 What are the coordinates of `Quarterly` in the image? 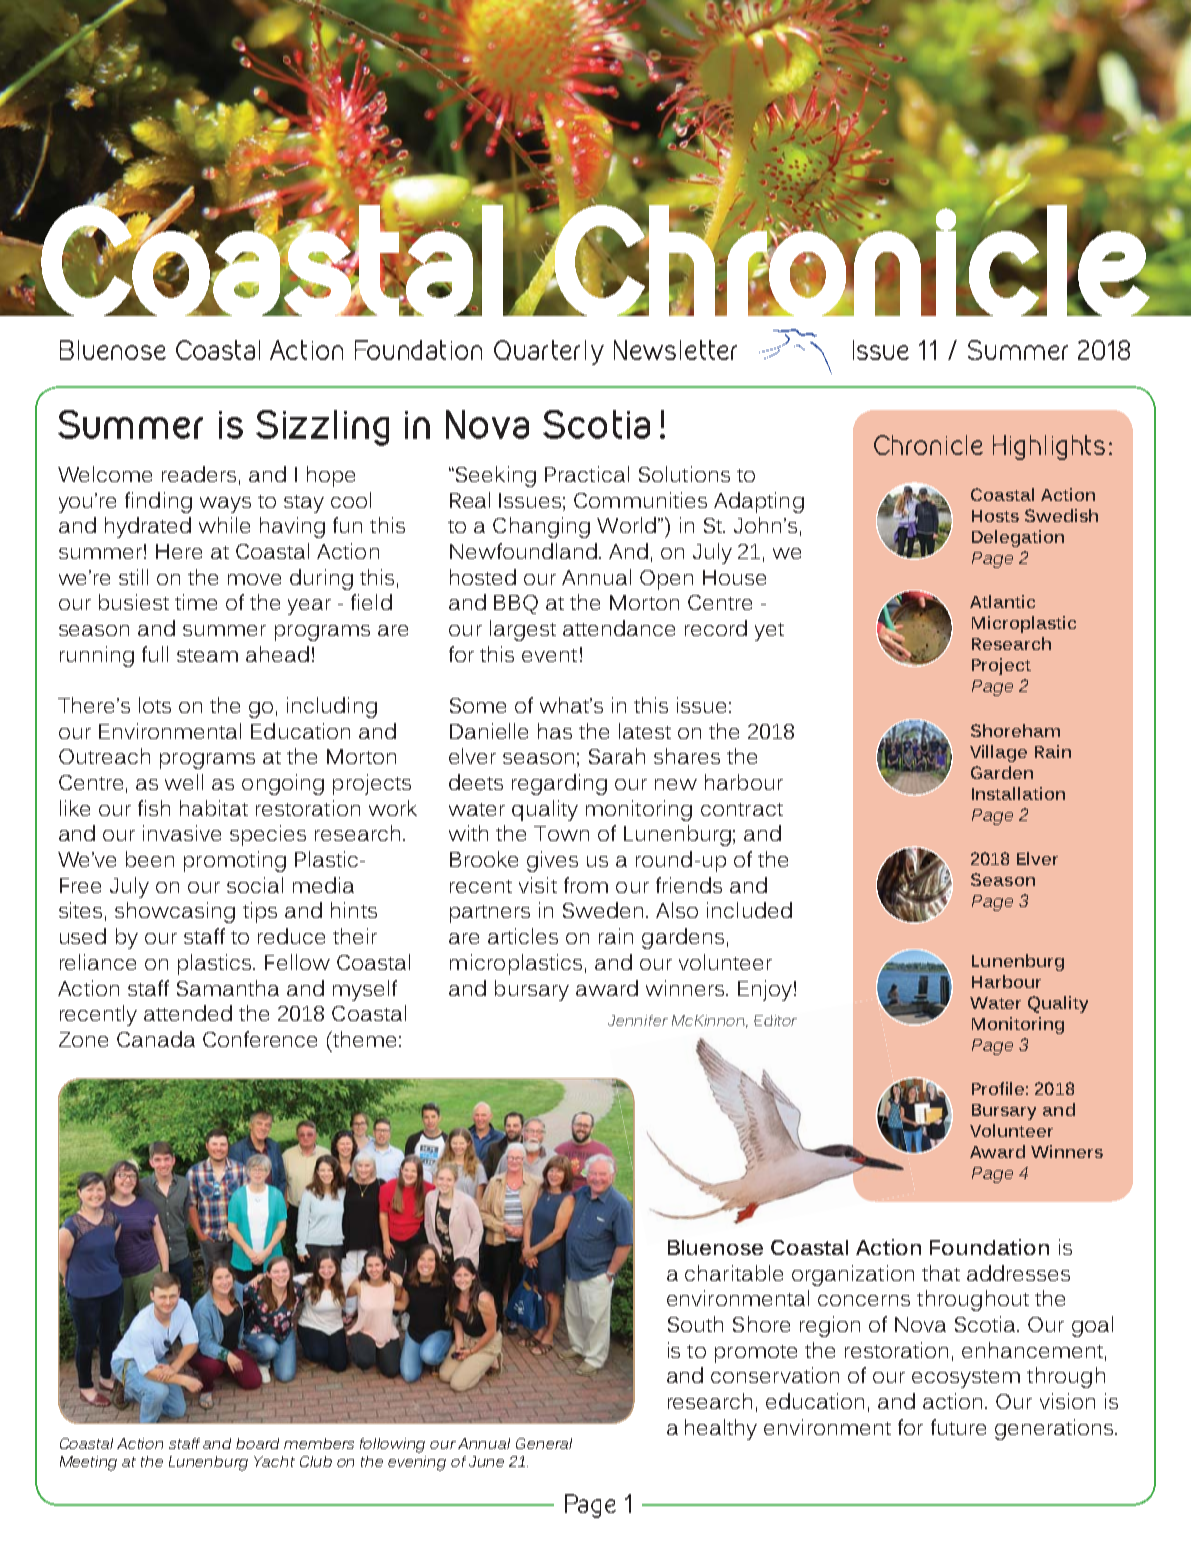 It's located at (549, 352).
